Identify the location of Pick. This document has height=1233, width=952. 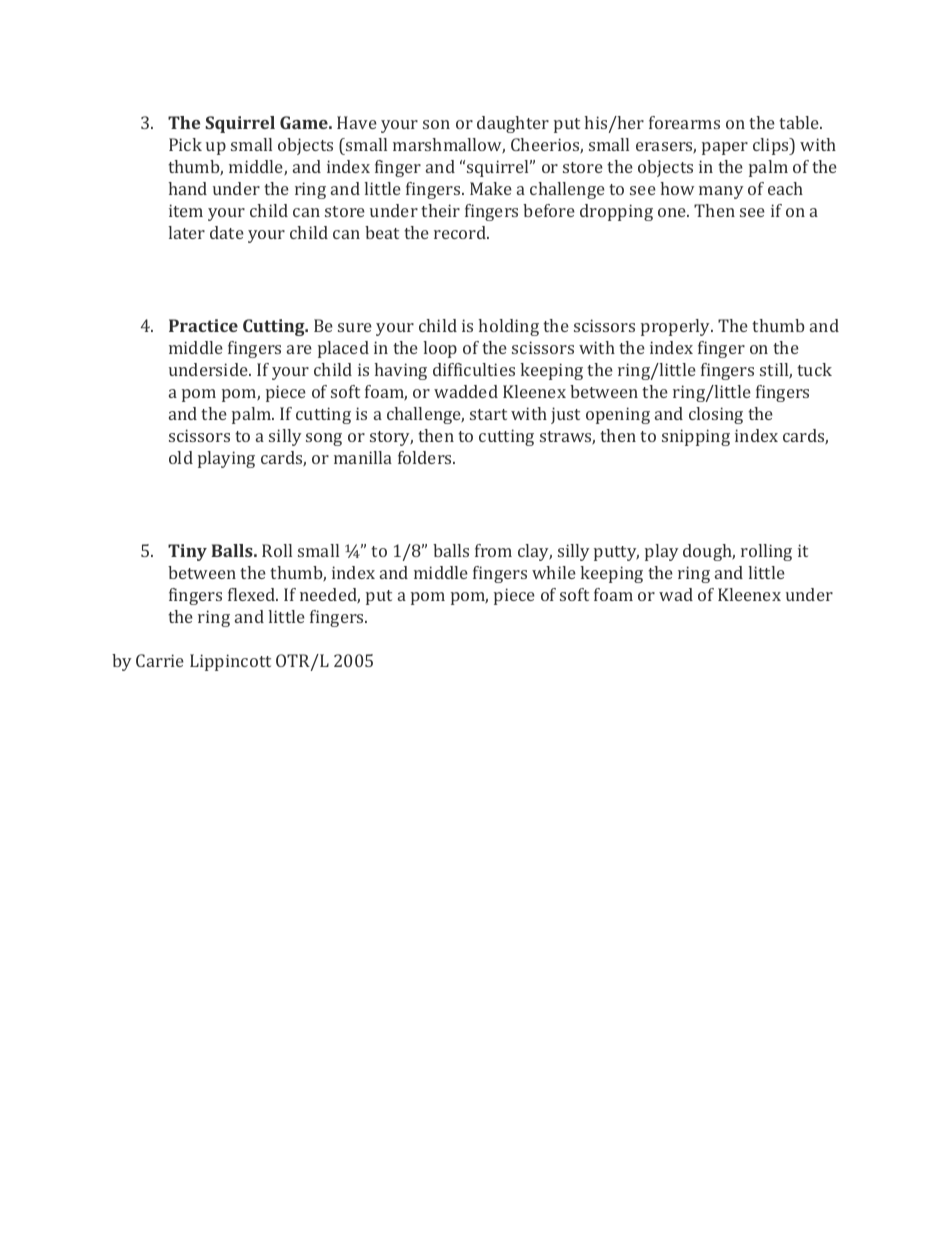
(185, 144).
